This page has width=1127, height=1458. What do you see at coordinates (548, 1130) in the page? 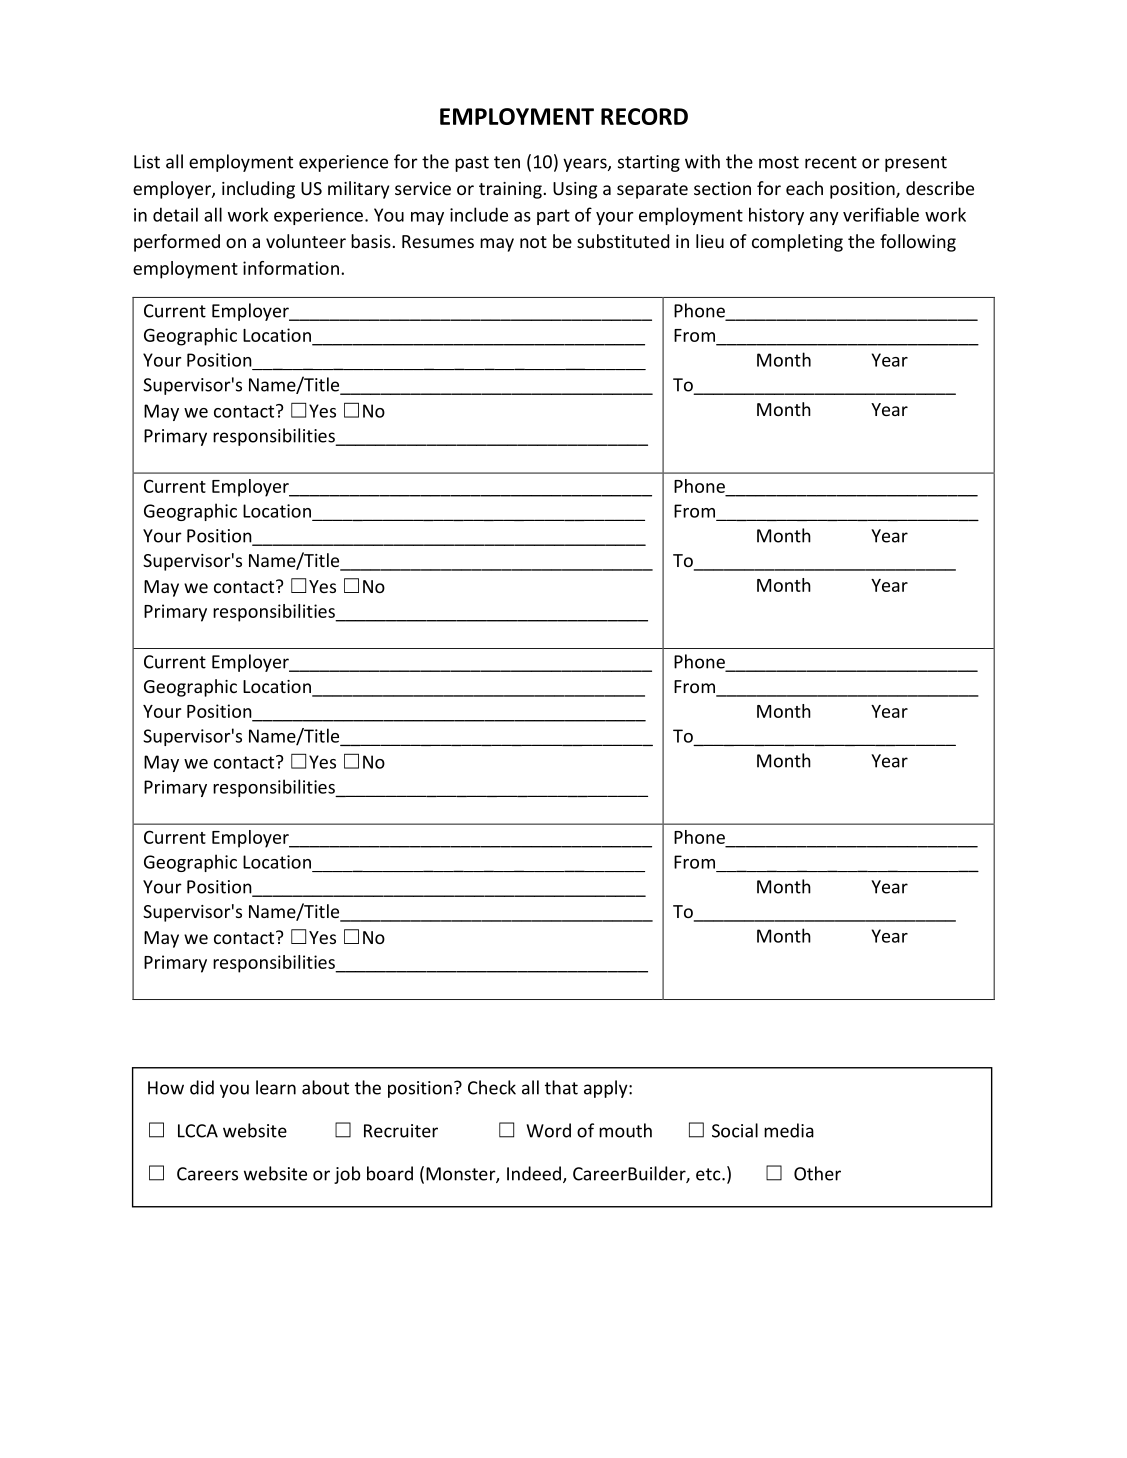
I see `Word` at bounding box center [548, 1130].
